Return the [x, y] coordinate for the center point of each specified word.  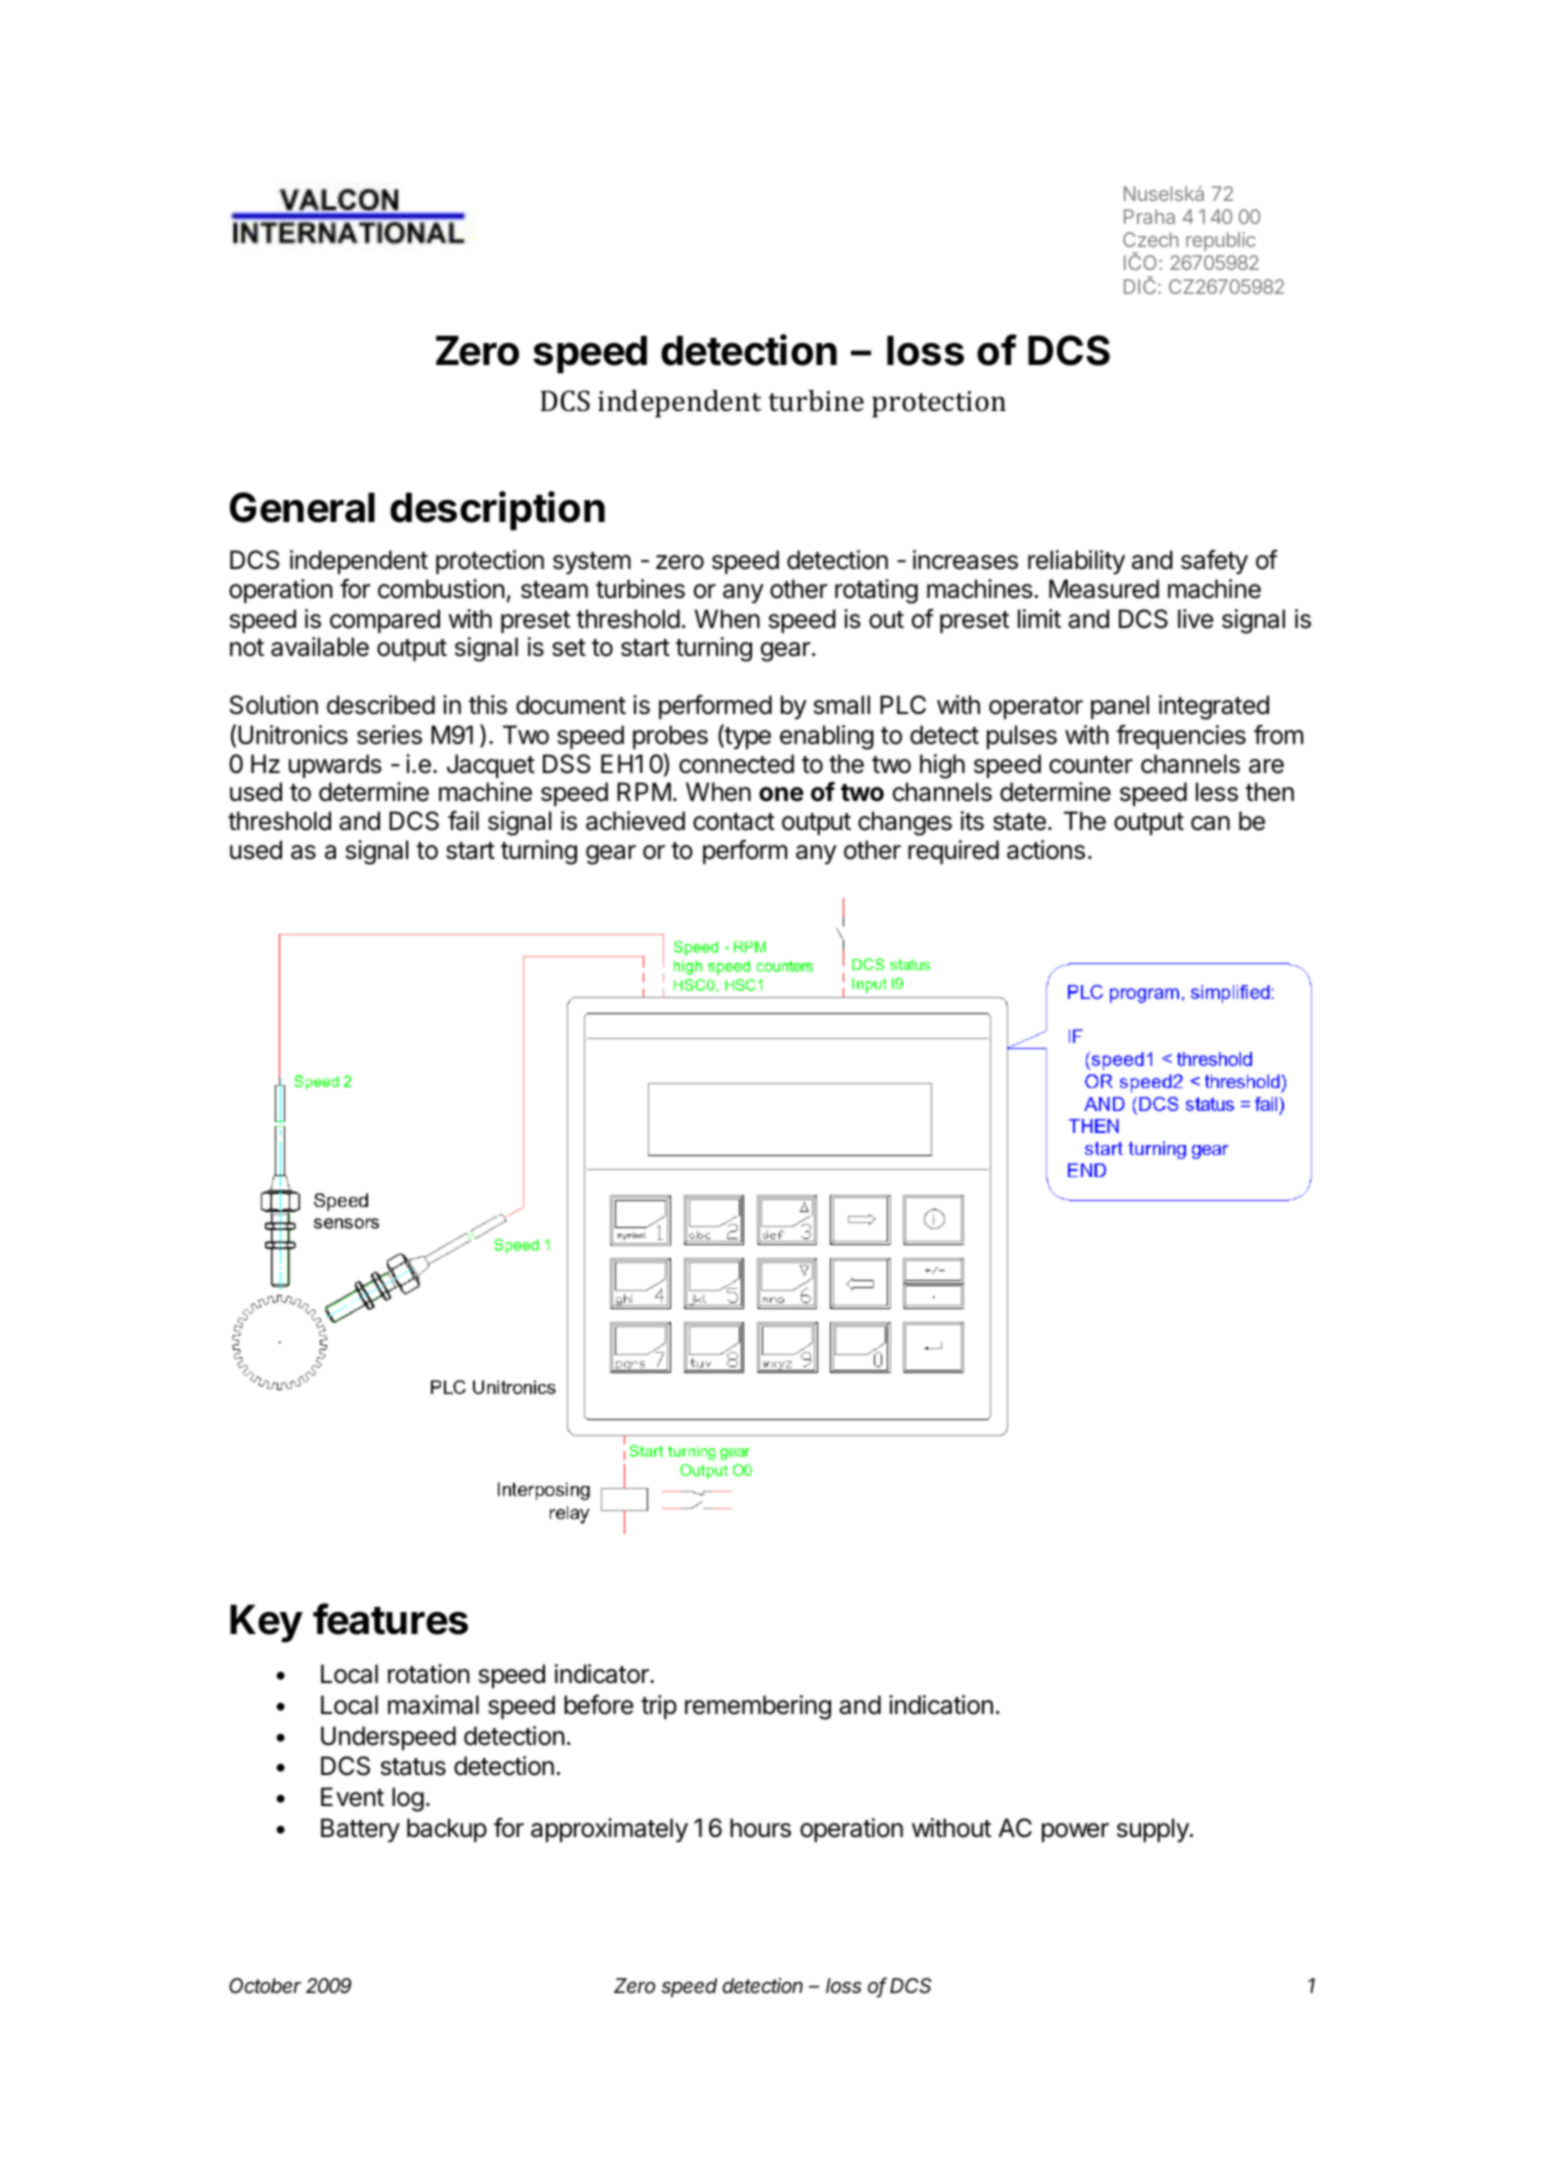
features [390, 1619]
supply [1154, 1830]
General [302, 507]
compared [385, 621]
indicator [603, 1674]
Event [352, 1797]
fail [463, 821]
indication [941, 1705]
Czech [1151, 239]
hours [760, 1828]
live [1195, 619]
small [842, 705]
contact [734, 822]
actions [1046, 850]
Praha [1149, 216]
